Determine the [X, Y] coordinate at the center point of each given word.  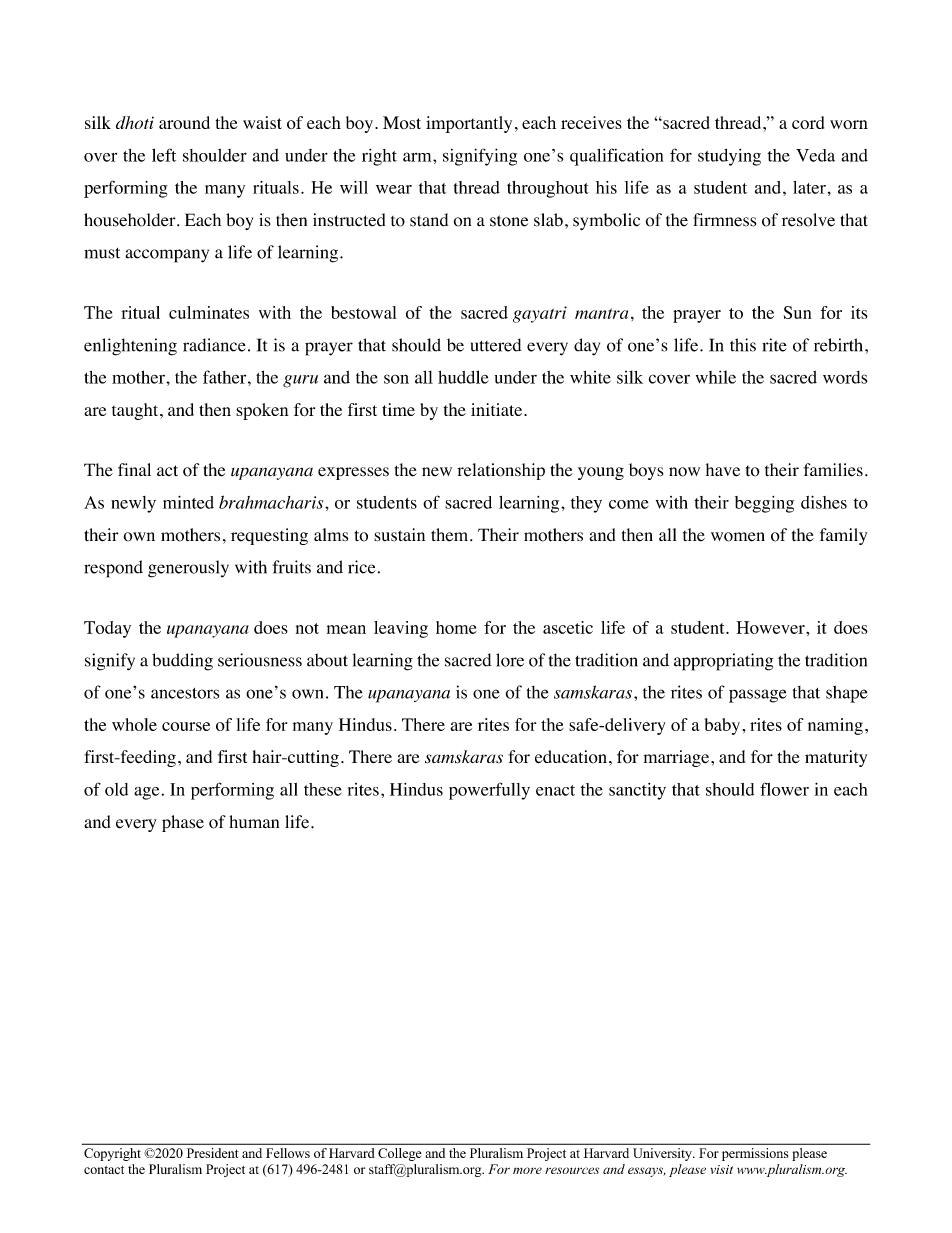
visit [721, 1169]
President [212, 1153]
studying [729, 157]
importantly [469, 124]
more [527, 1170]
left [164, 155]
